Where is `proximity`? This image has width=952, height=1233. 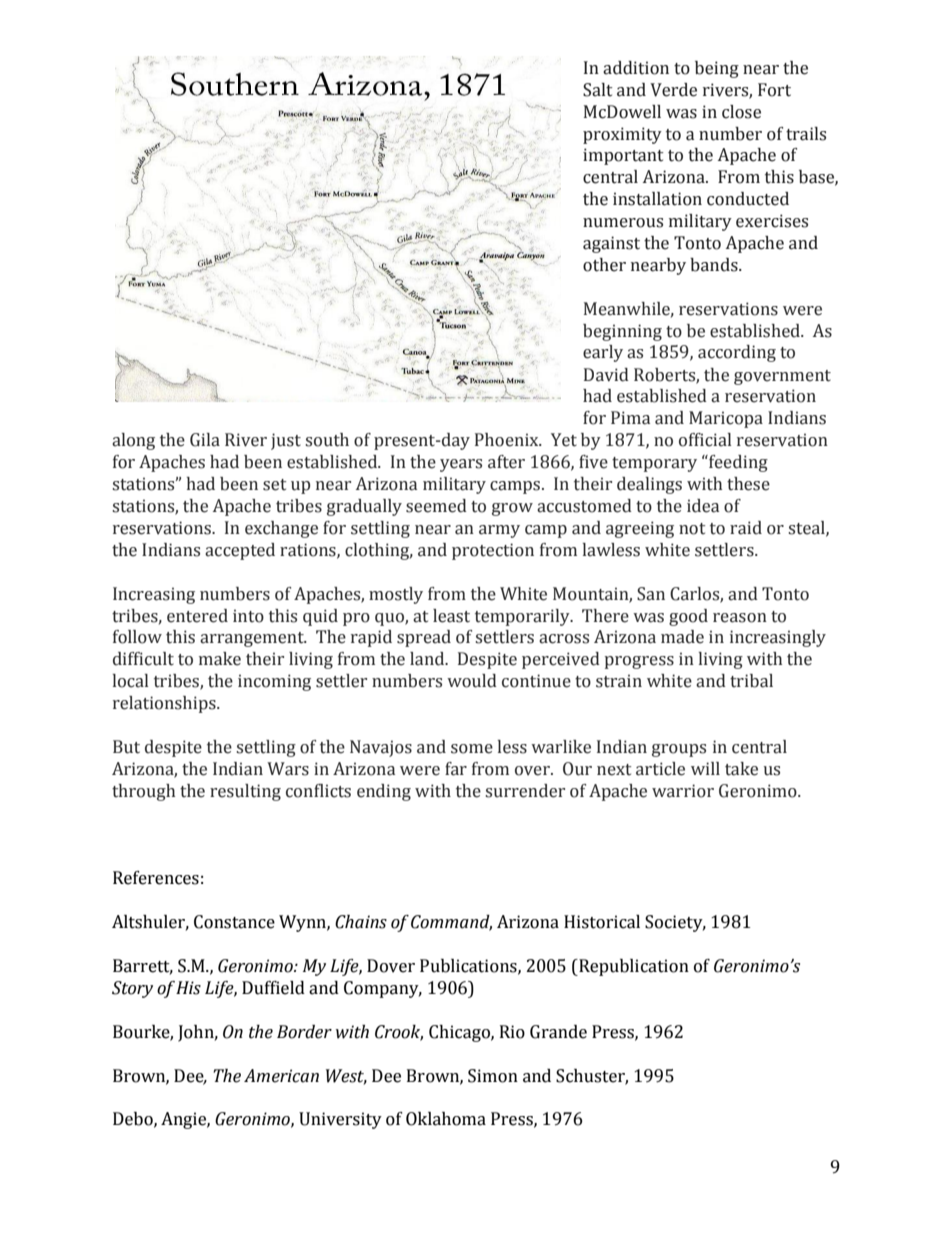 proximity is located at coordinates (622, 135).
